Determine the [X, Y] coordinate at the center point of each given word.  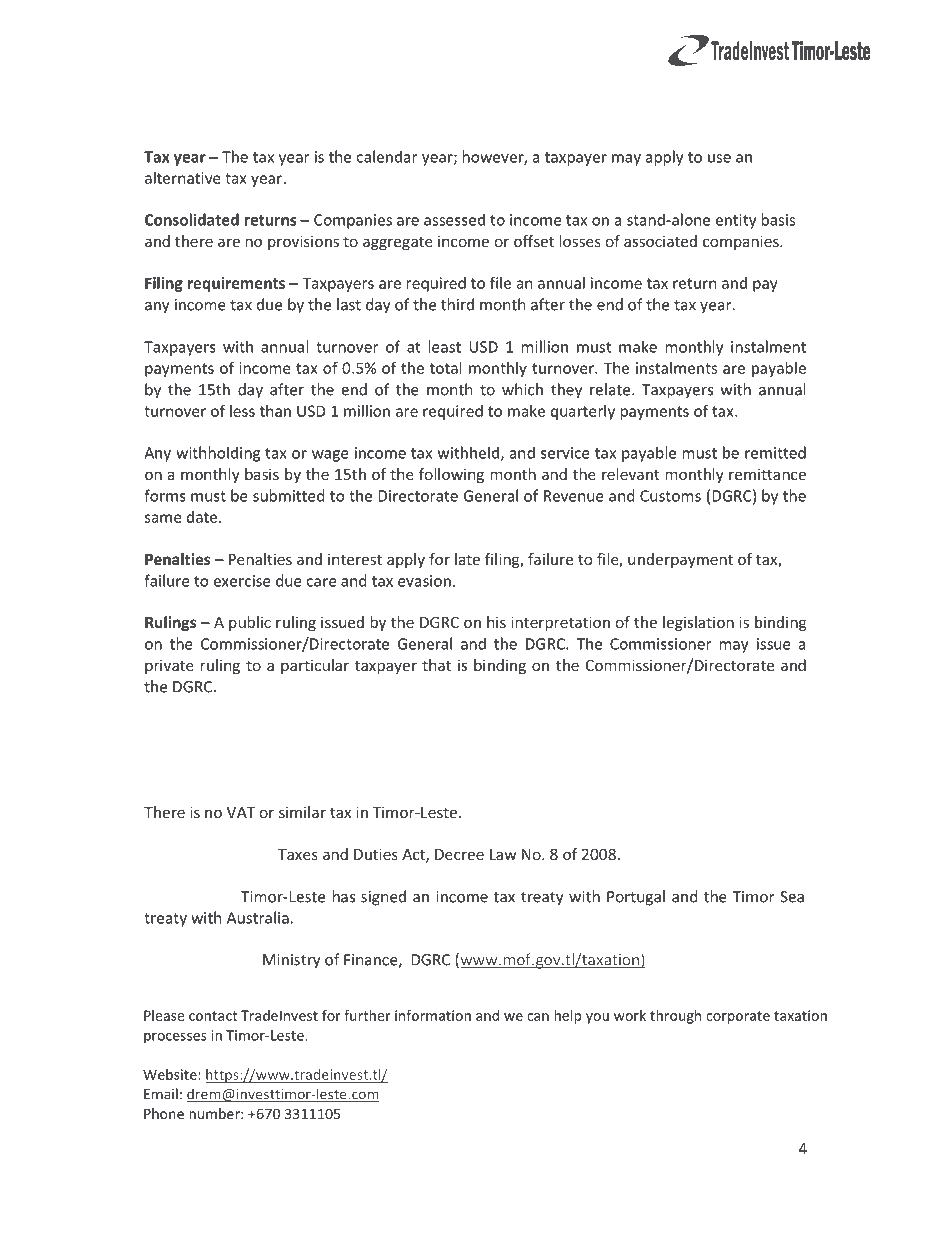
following [451, 475]
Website [171, 1074]
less [242, 411]
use [719, 158]
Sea [792, 897]
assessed [454, 219]
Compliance [187, 115]
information [433, 1015]
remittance [767, 474]
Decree [459, 854]
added [212, 771]
